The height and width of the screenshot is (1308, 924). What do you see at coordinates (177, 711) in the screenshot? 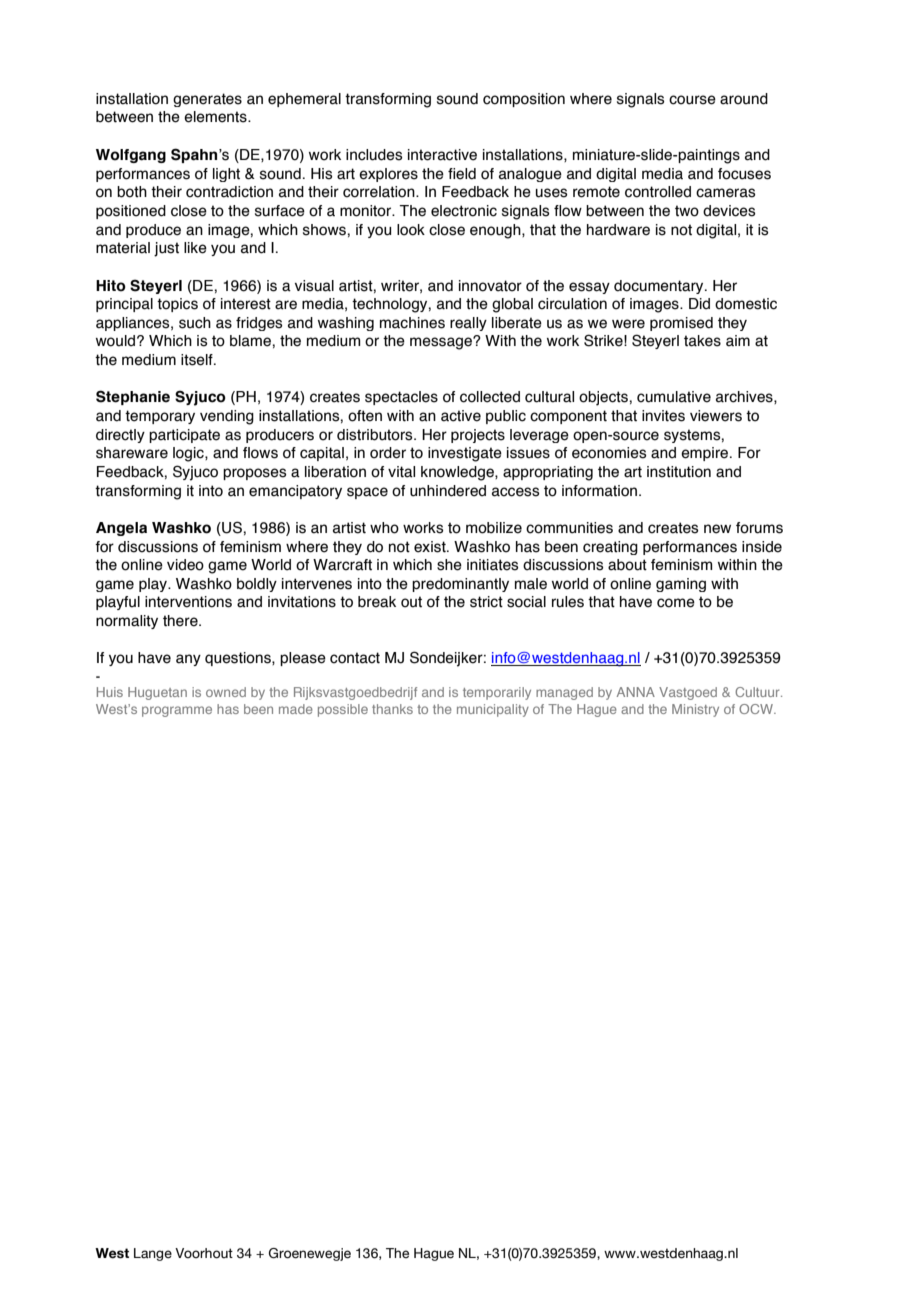
I see `programme` at bounding box center [177, 711].
